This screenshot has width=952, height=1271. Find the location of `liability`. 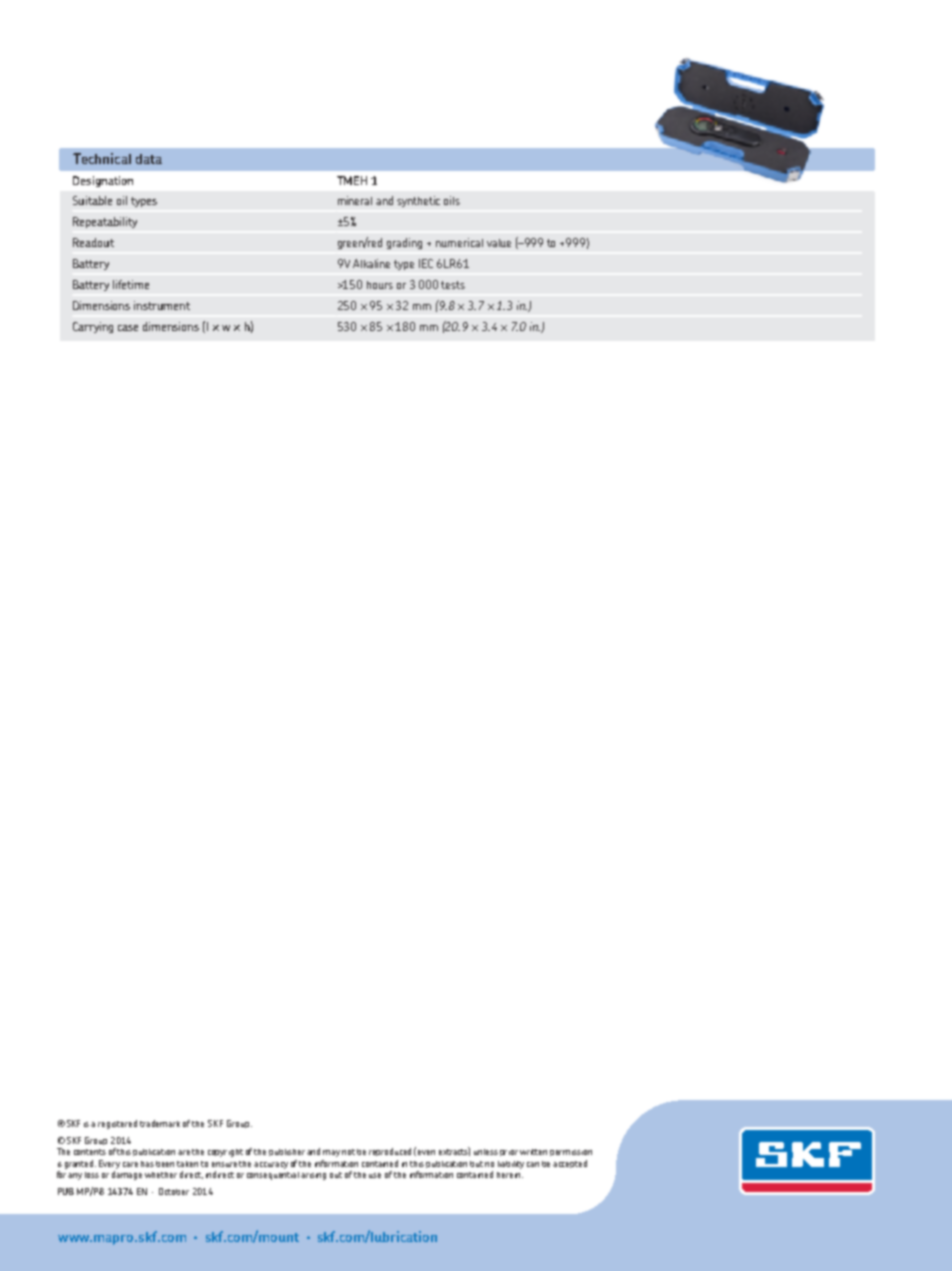

liability is located at coordinates (511, 1165).
